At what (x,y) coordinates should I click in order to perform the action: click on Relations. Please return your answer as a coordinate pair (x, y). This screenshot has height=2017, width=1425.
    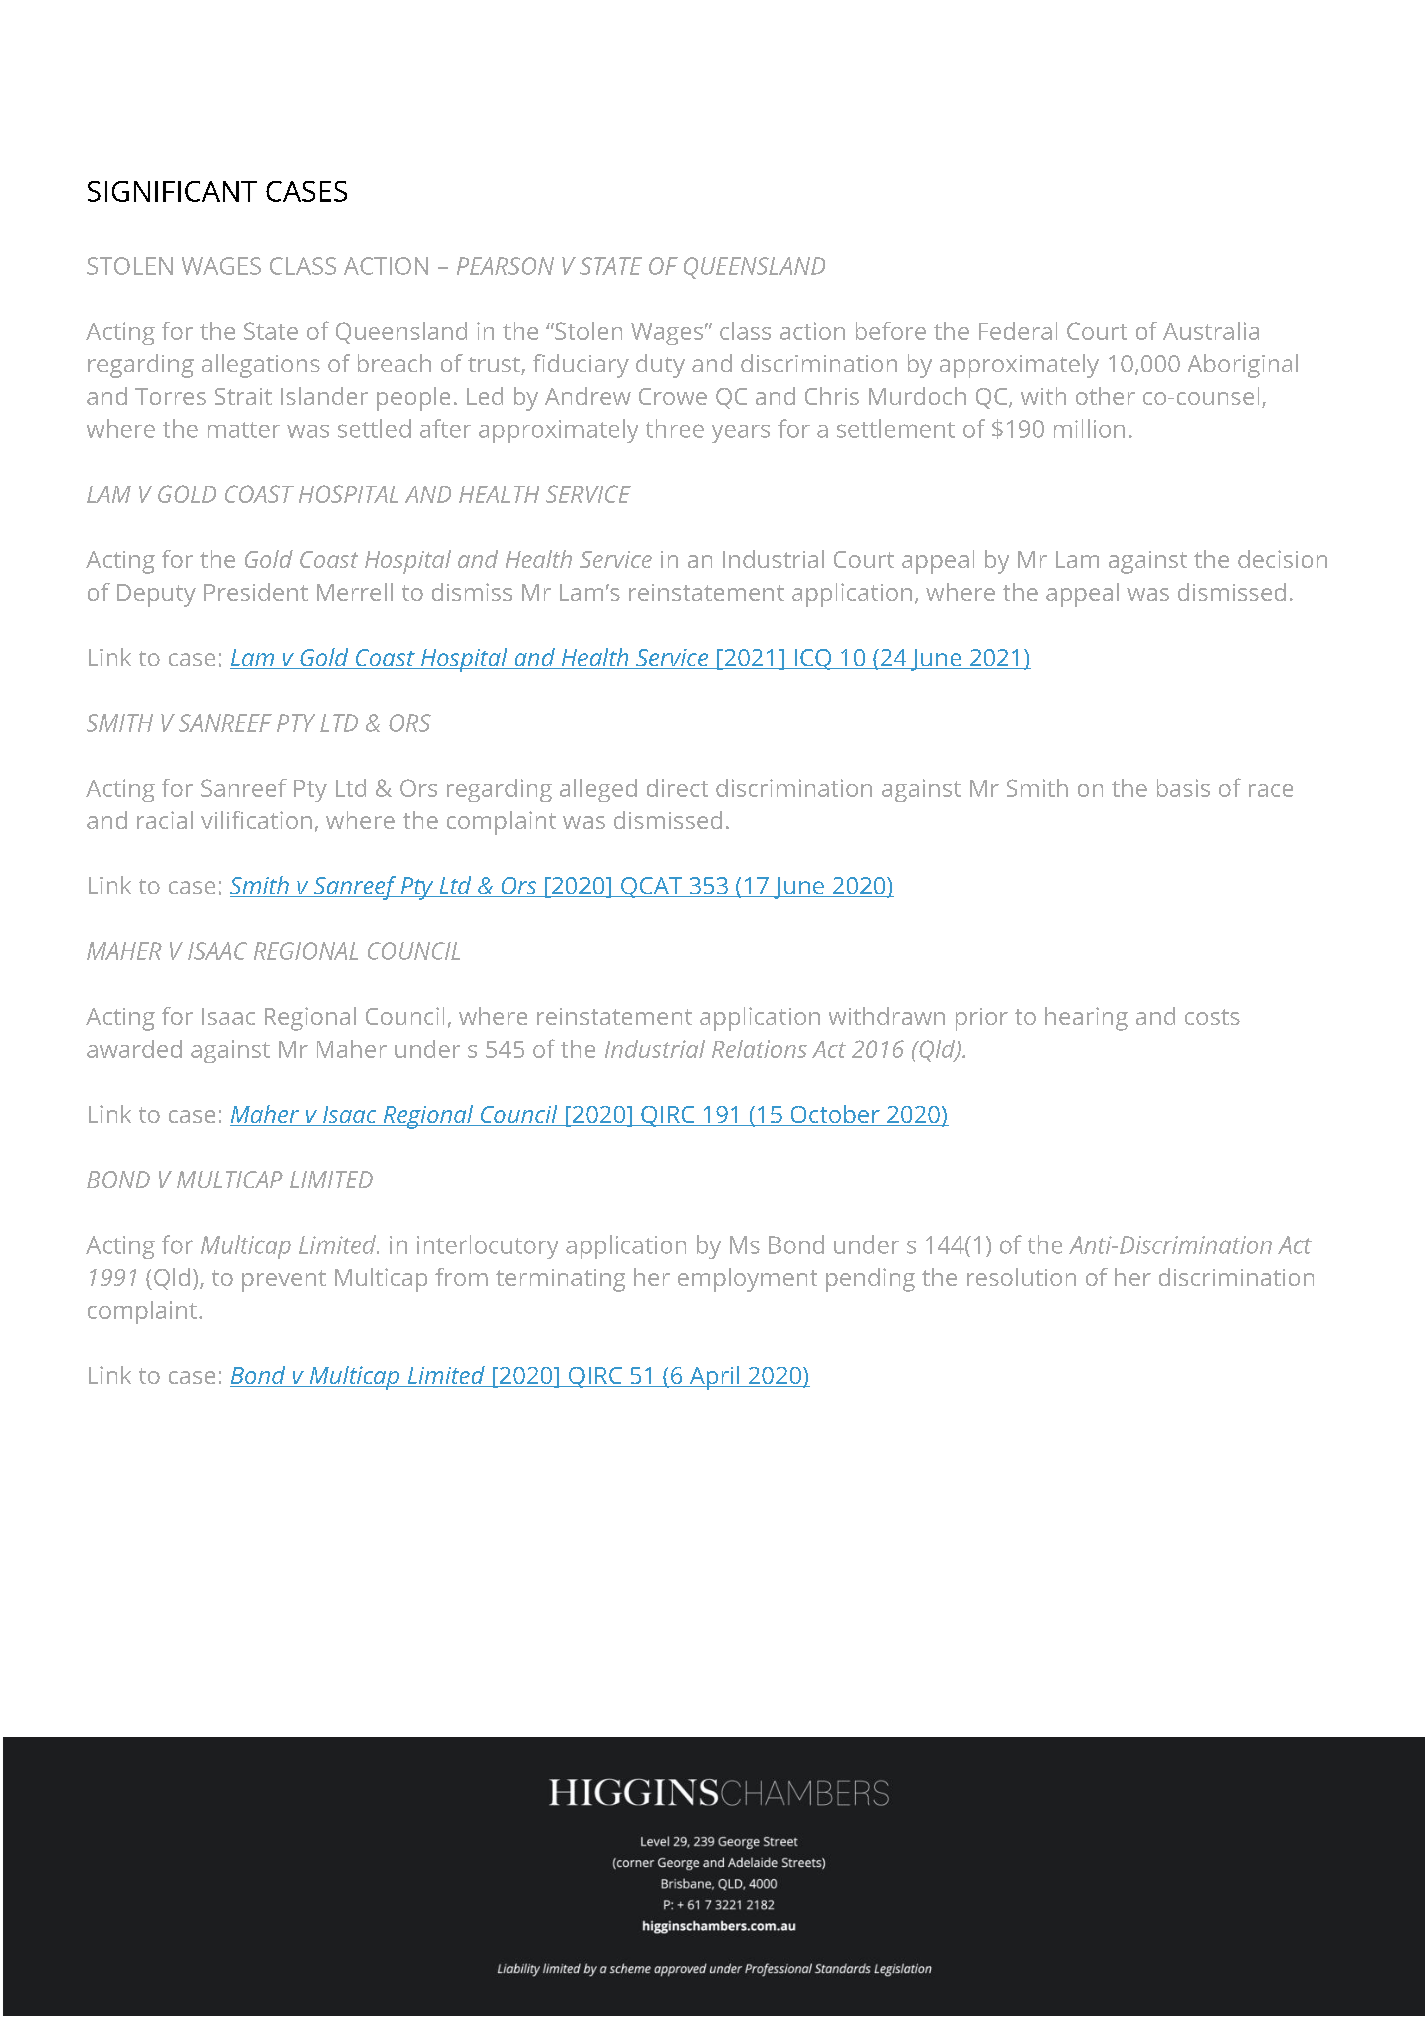
    Looking at the image, I should click on (759, 1049).
